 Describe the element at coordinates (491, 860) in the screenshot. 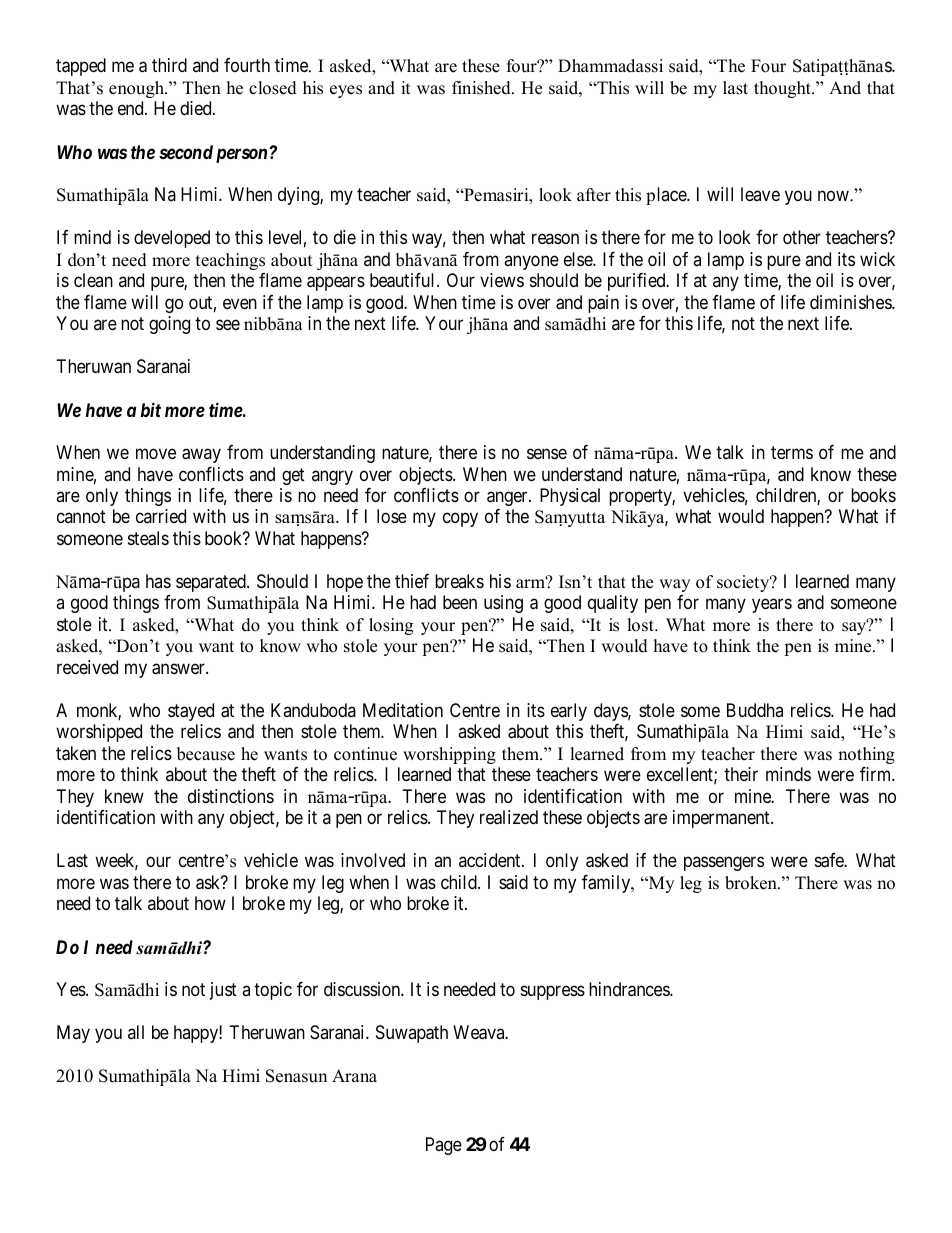

I see `accident` at that location.
